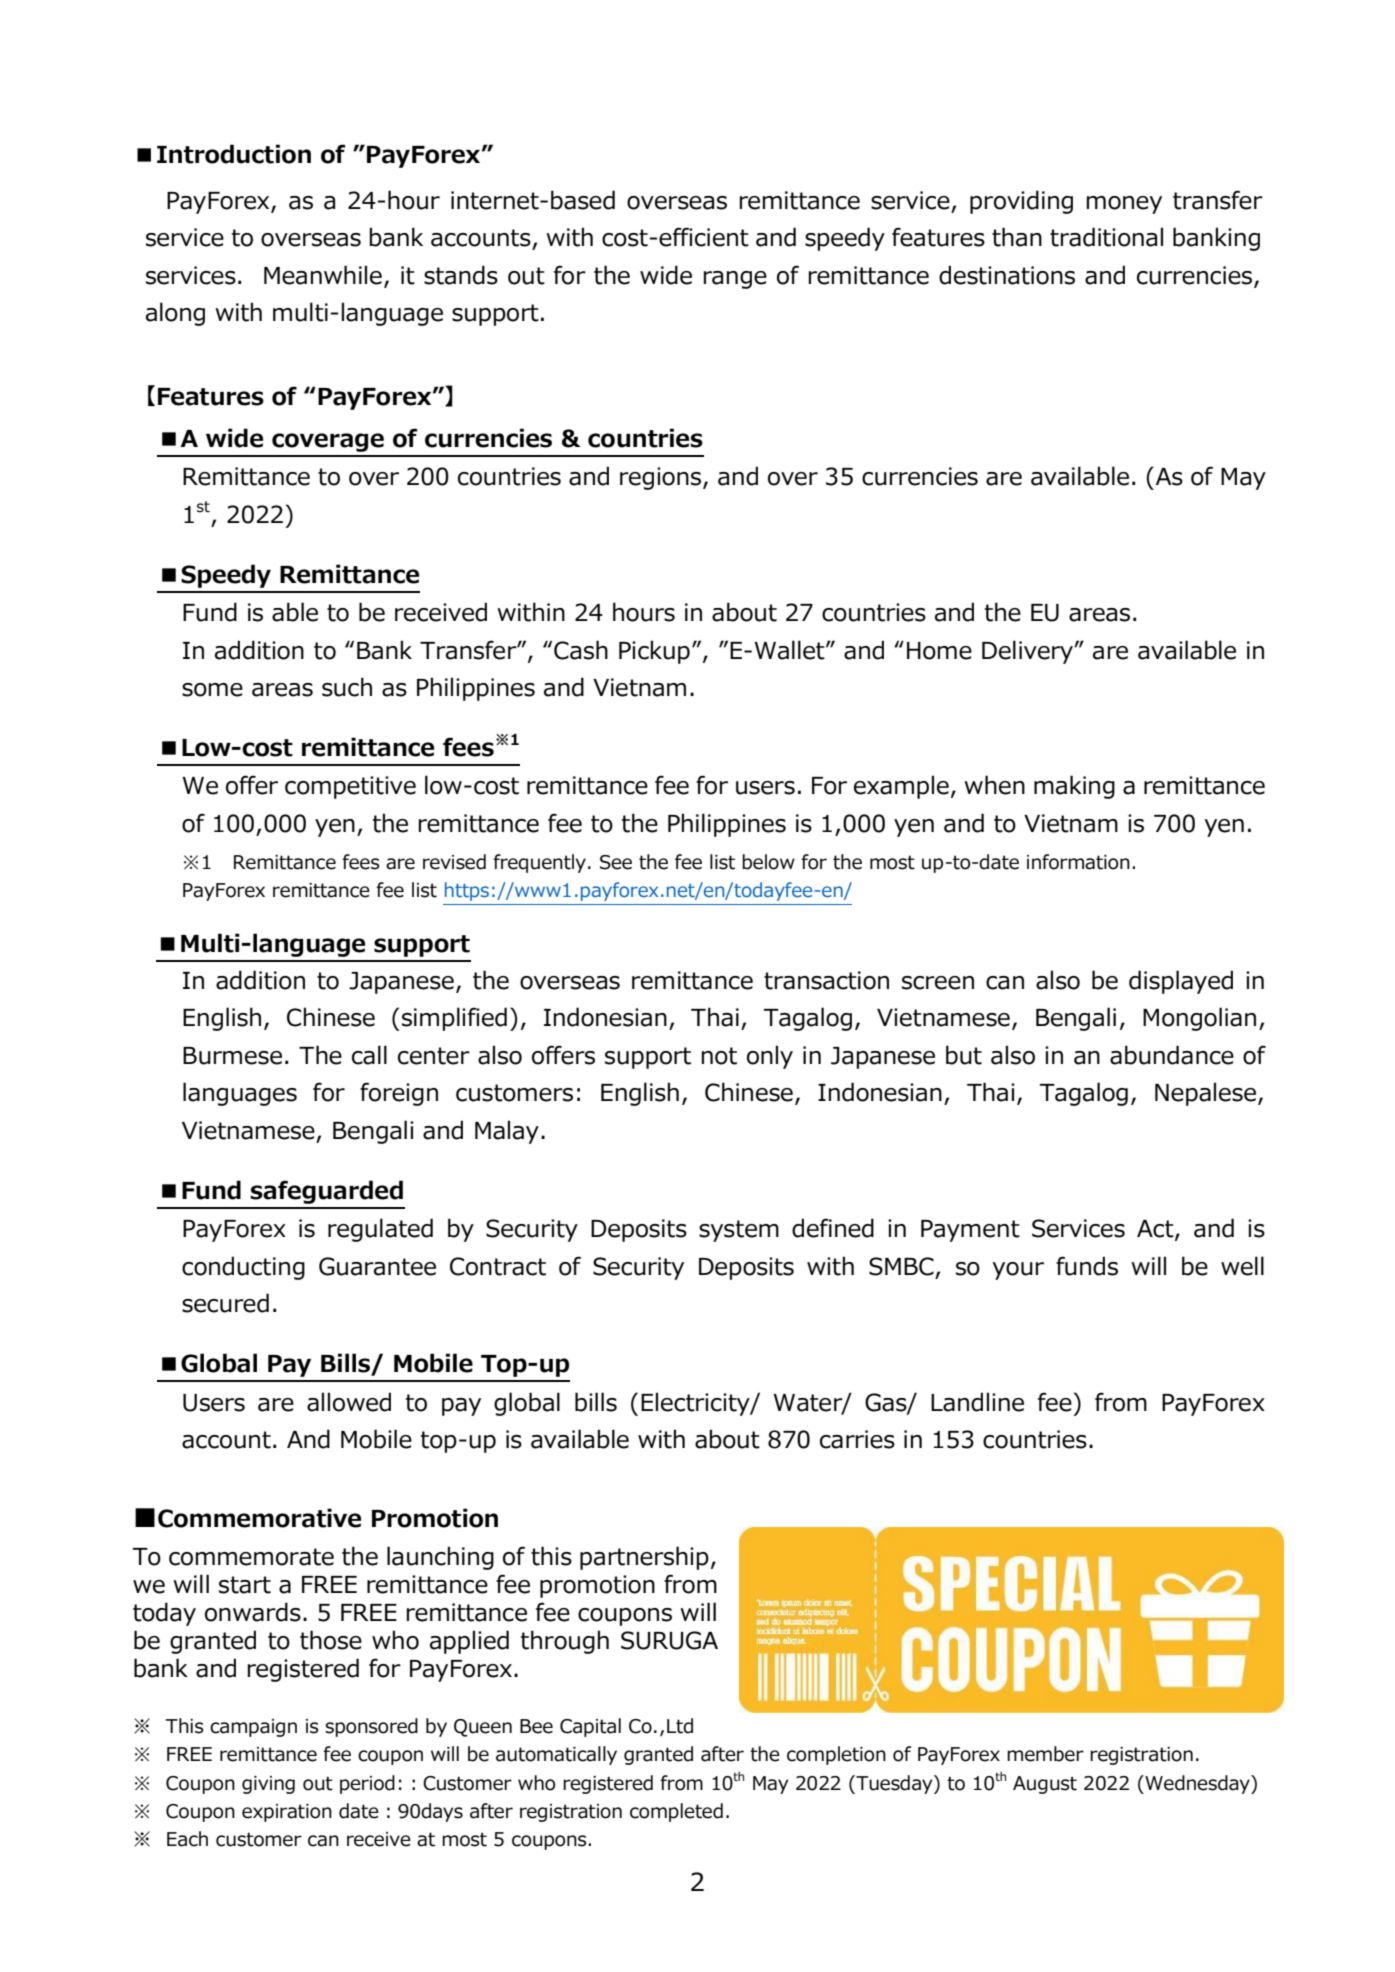  I want to click on traditional, so click(1106, 237).
